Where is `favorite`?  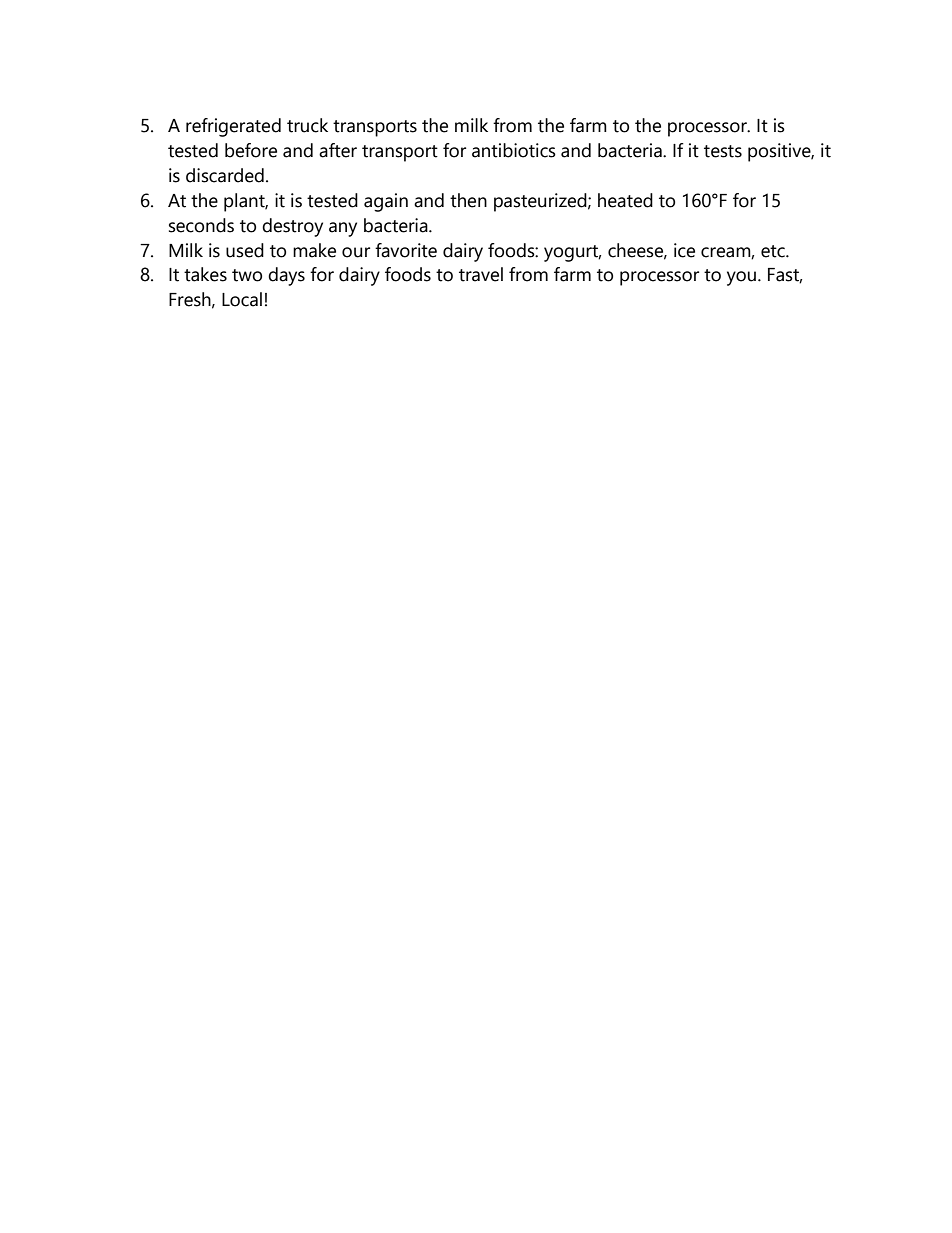
favorite is located at coordinates (406, 250).
